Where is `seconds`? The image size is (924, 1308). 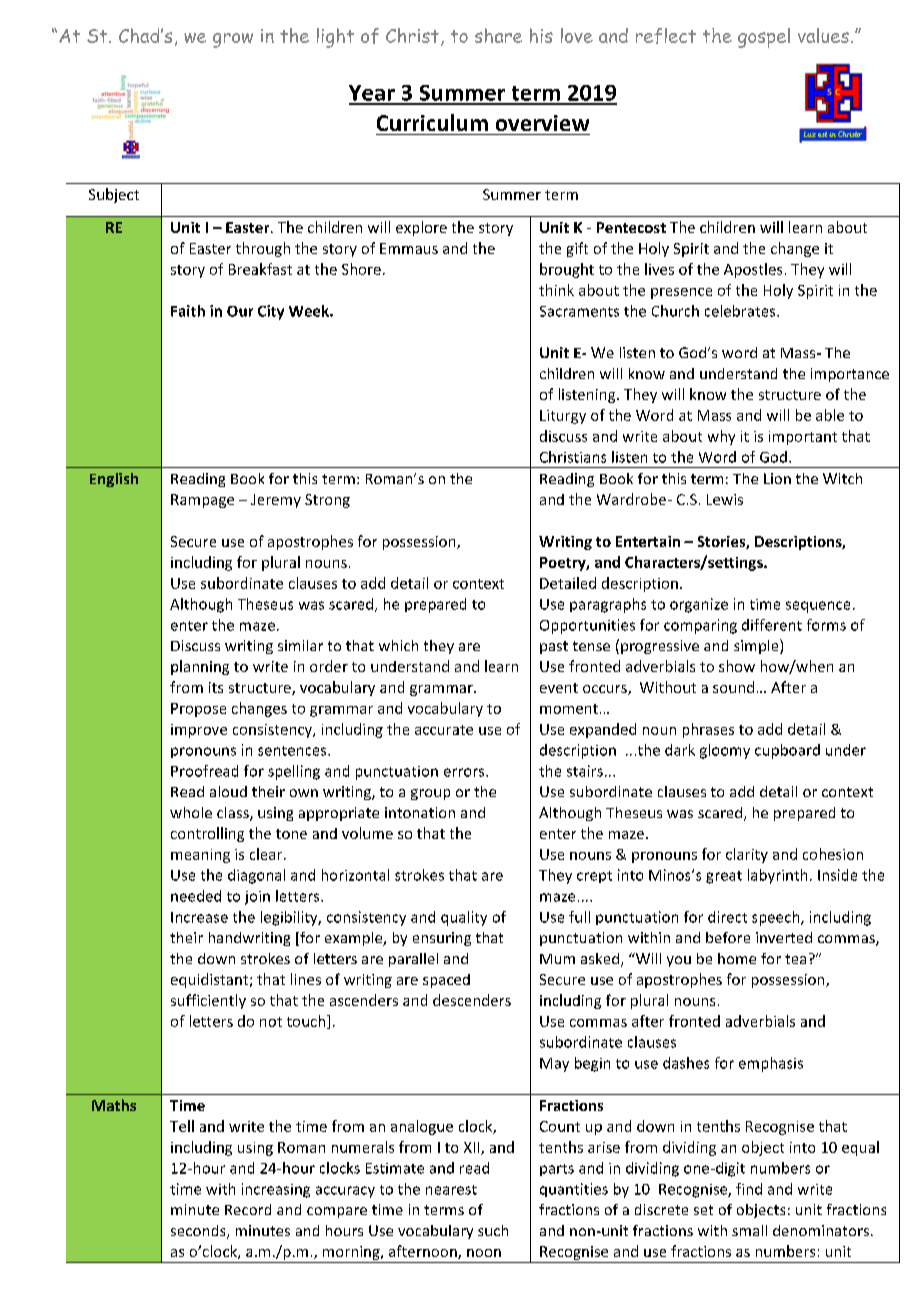
seconds is located at coordinates (199, 1232).
